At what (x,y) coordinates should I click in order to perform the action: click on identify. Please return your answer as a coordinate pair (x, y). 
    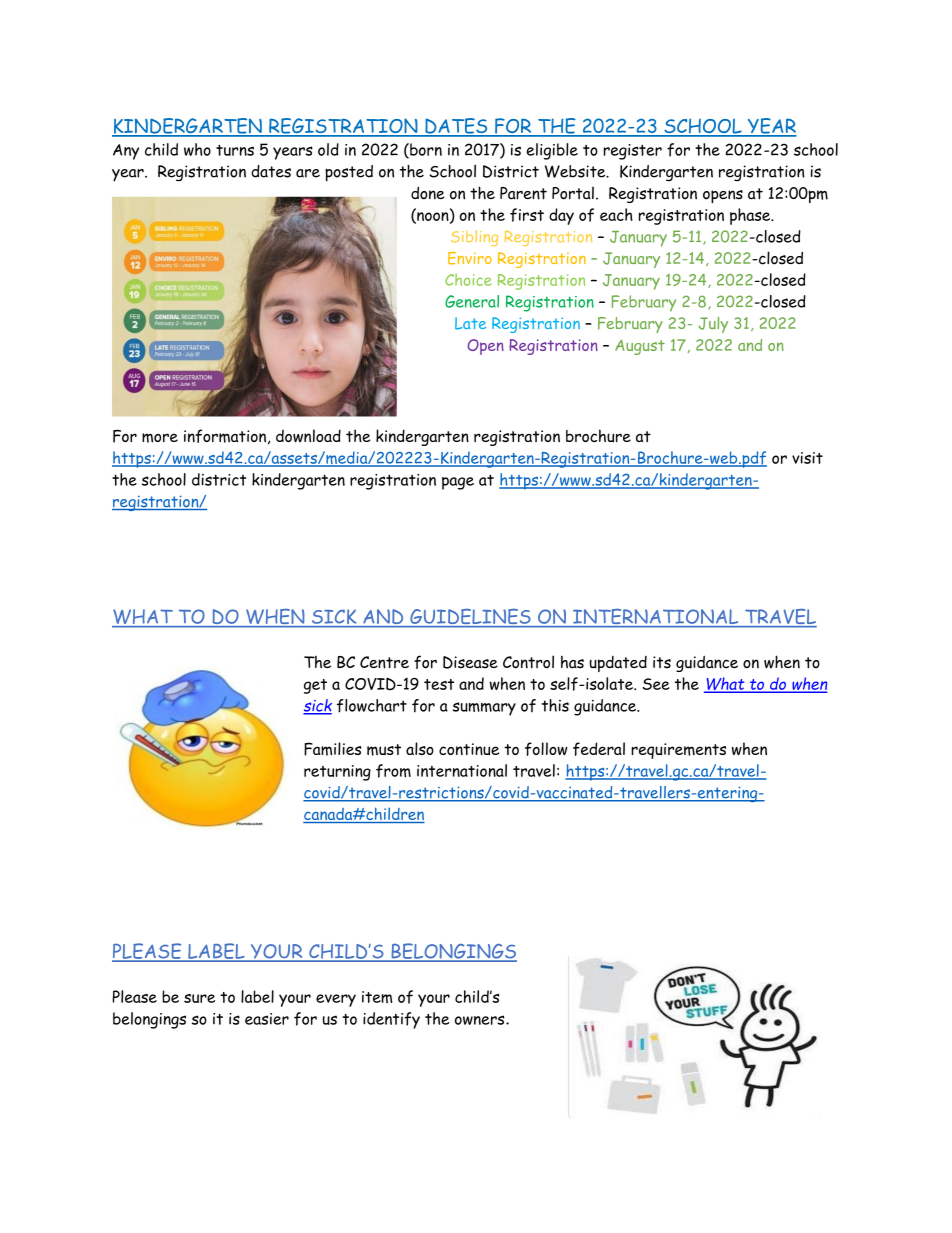
    Looking at the image, I should click on (391, 1020).
